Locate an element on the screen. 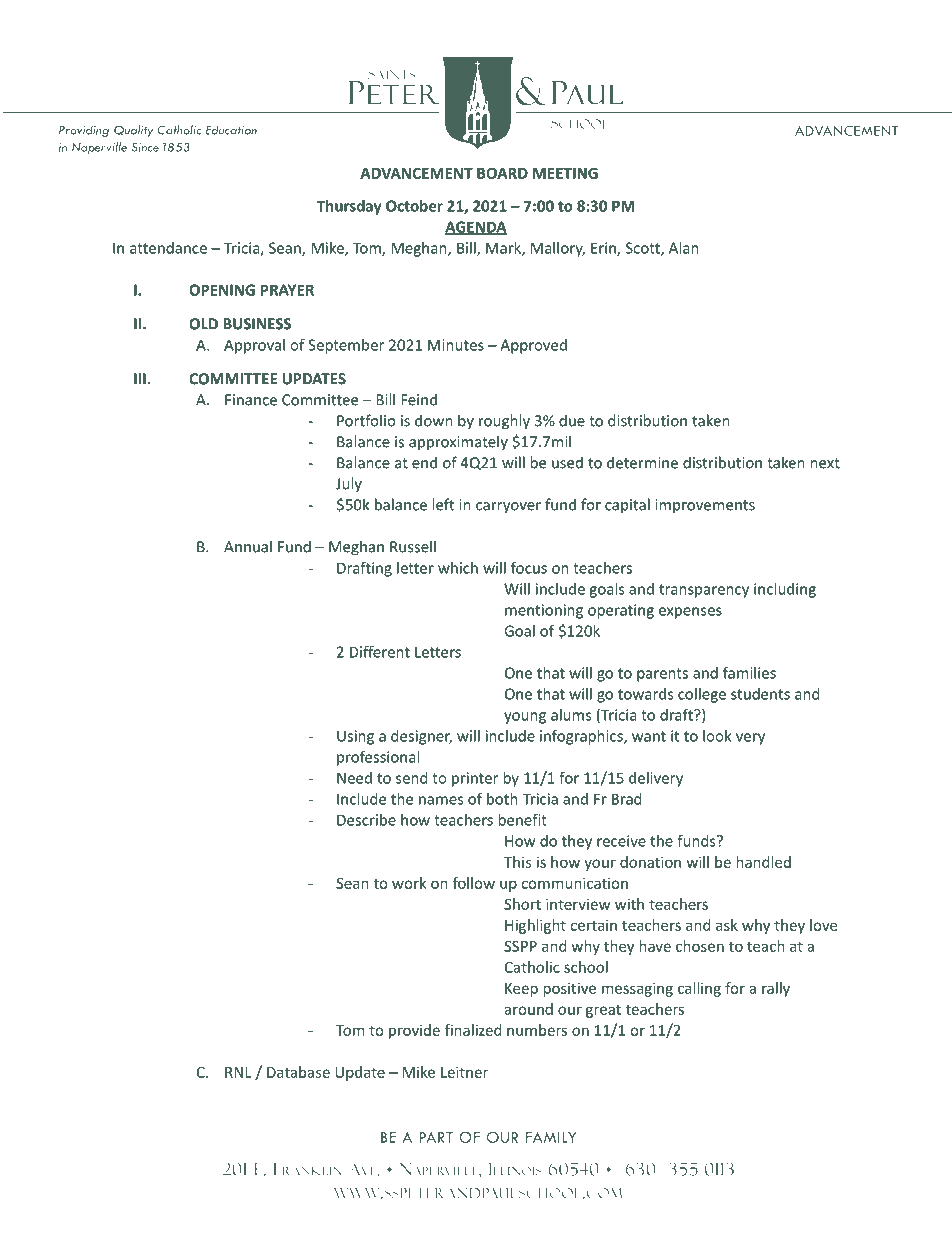  attendance is located at coordinates (168, 248).
